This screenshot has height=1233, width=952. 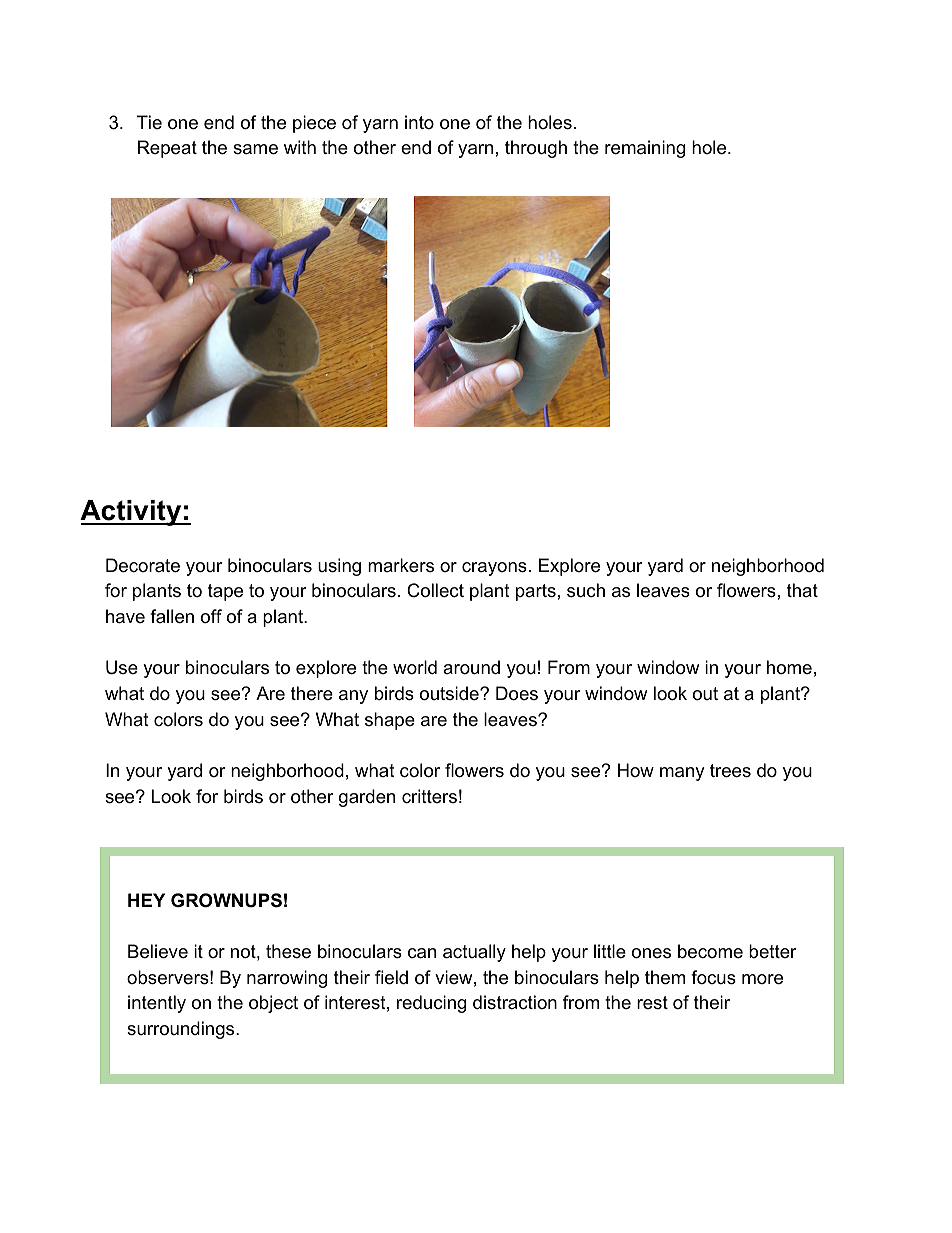 I want to click on markers, so click(x=401, y=565).
